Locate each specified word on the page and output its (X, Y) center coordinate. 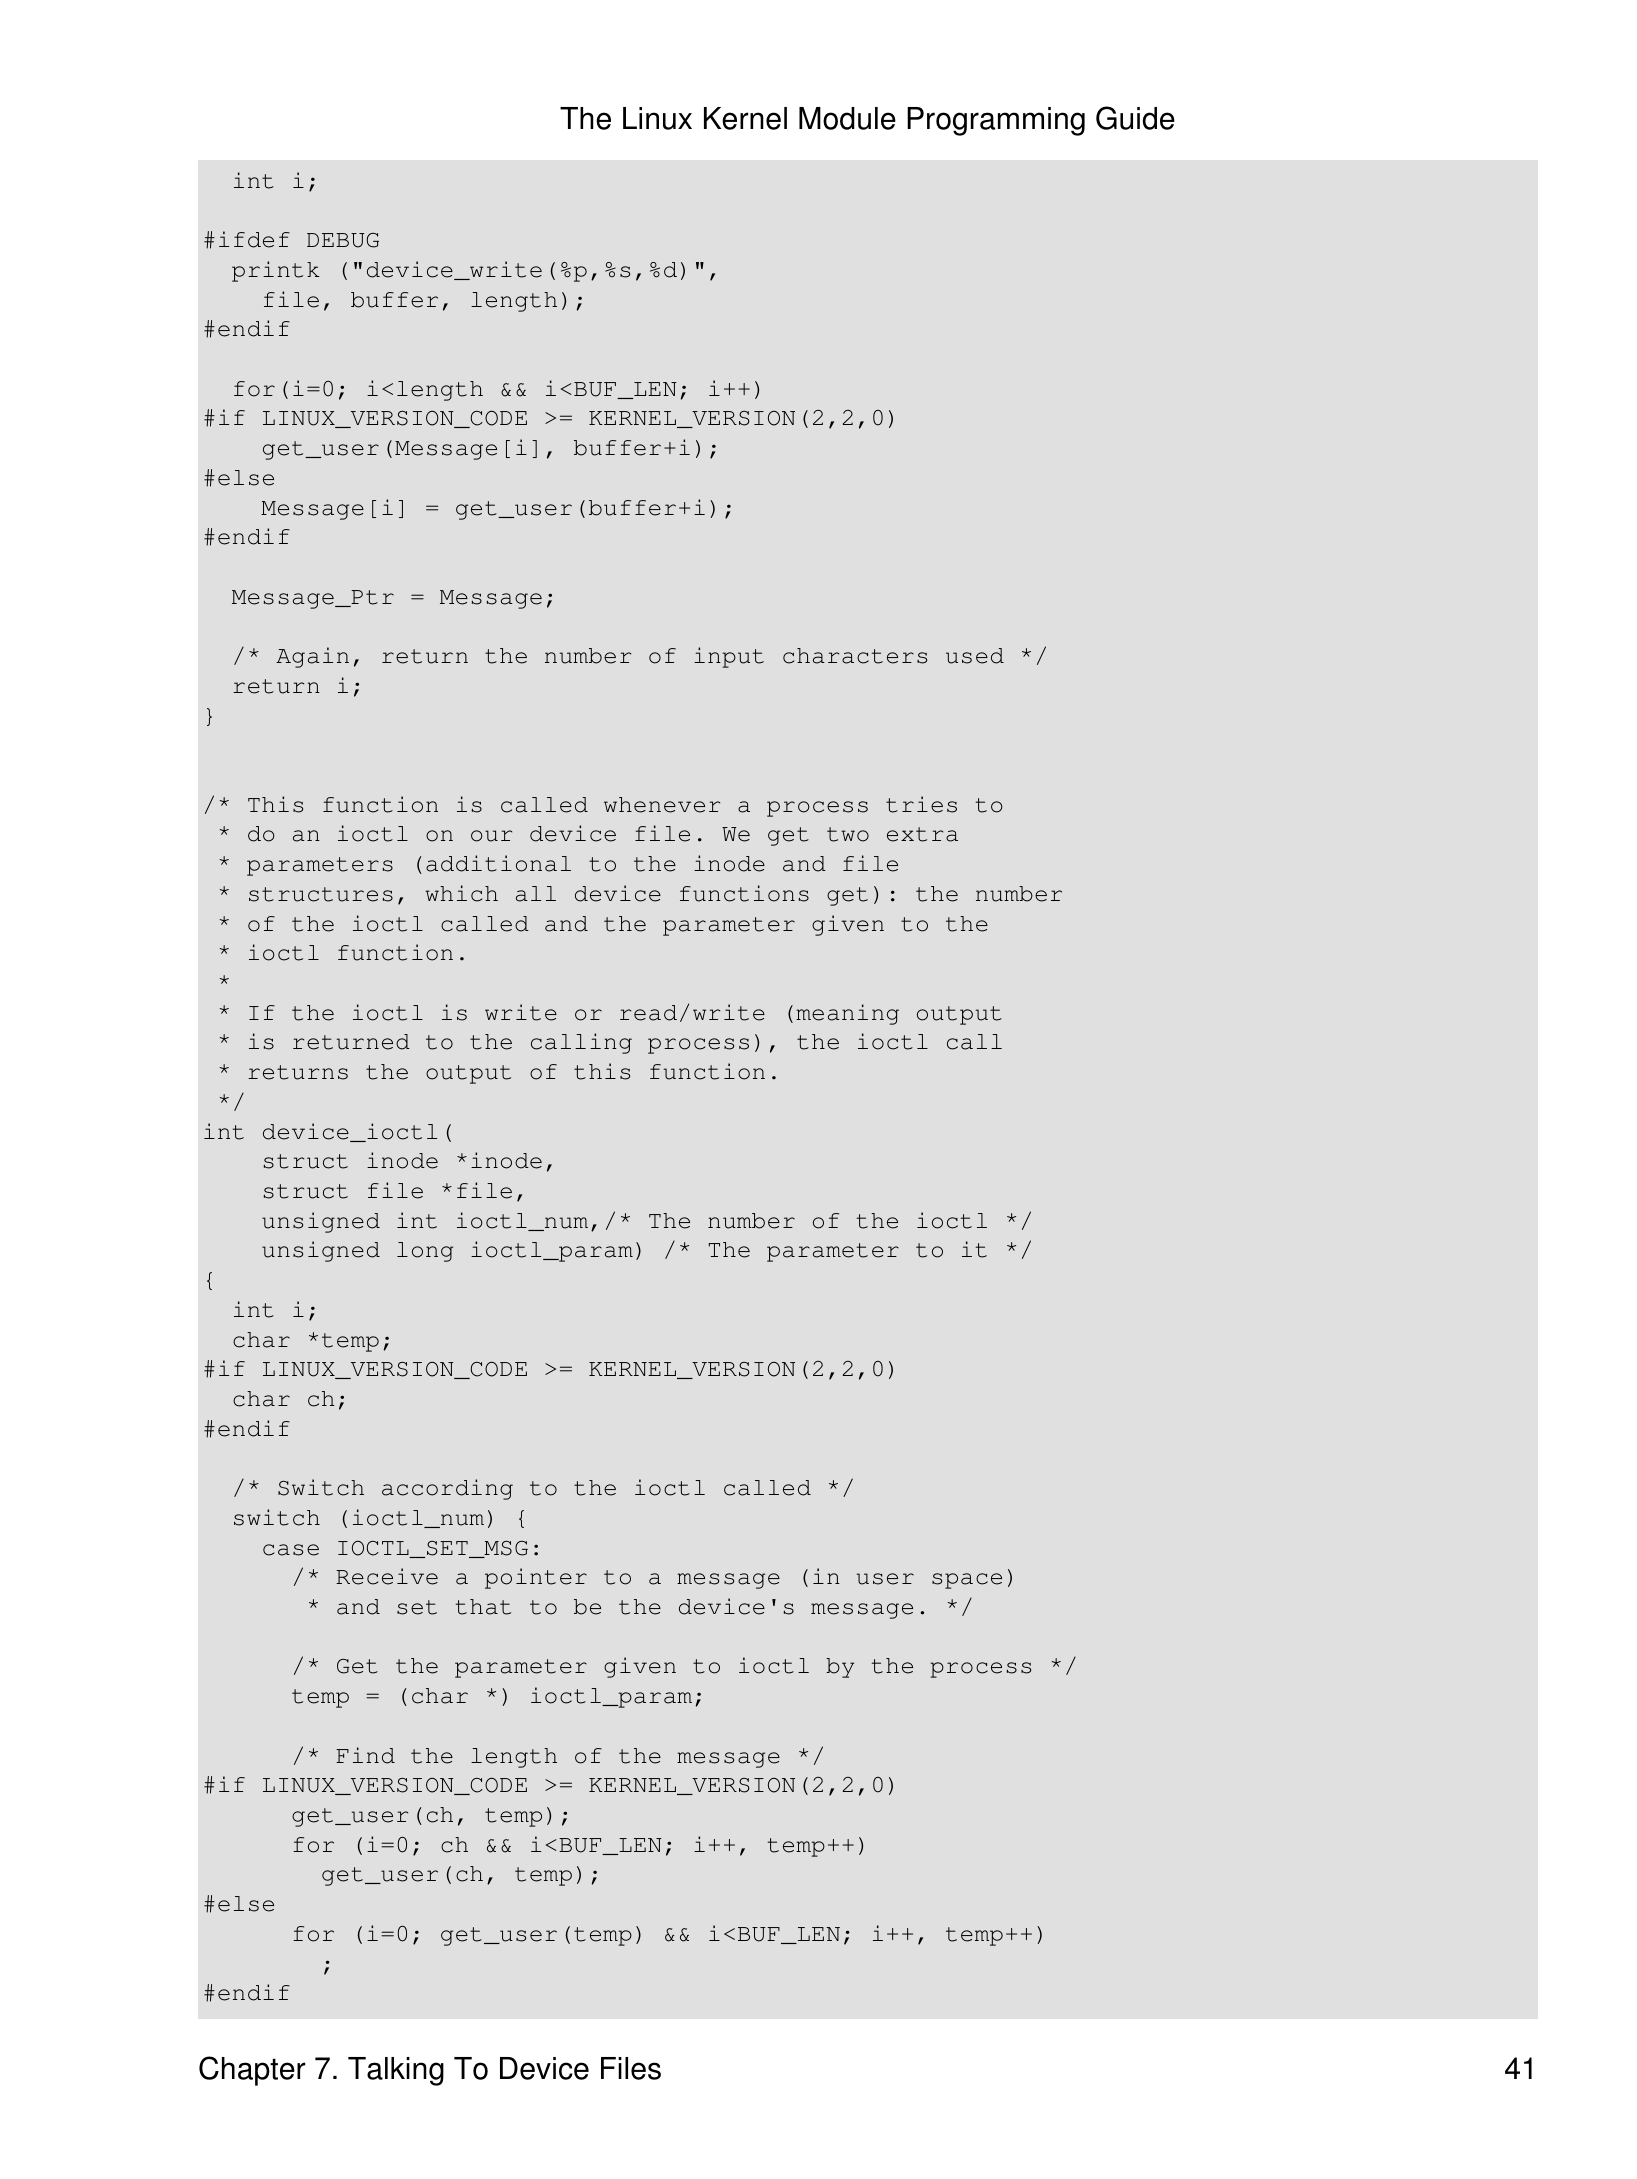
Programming (996, 121)
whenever (662, 805)
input (729, 657)
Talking (396, 2071)
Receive (387, 1576)
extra (922, 834)
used (975, 656)
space (967, 1581)
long (425, 1252)
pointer (536, 1578)
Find (365, 1755)
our (491, 836)
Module (847, 118)
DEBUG (343, 240)
